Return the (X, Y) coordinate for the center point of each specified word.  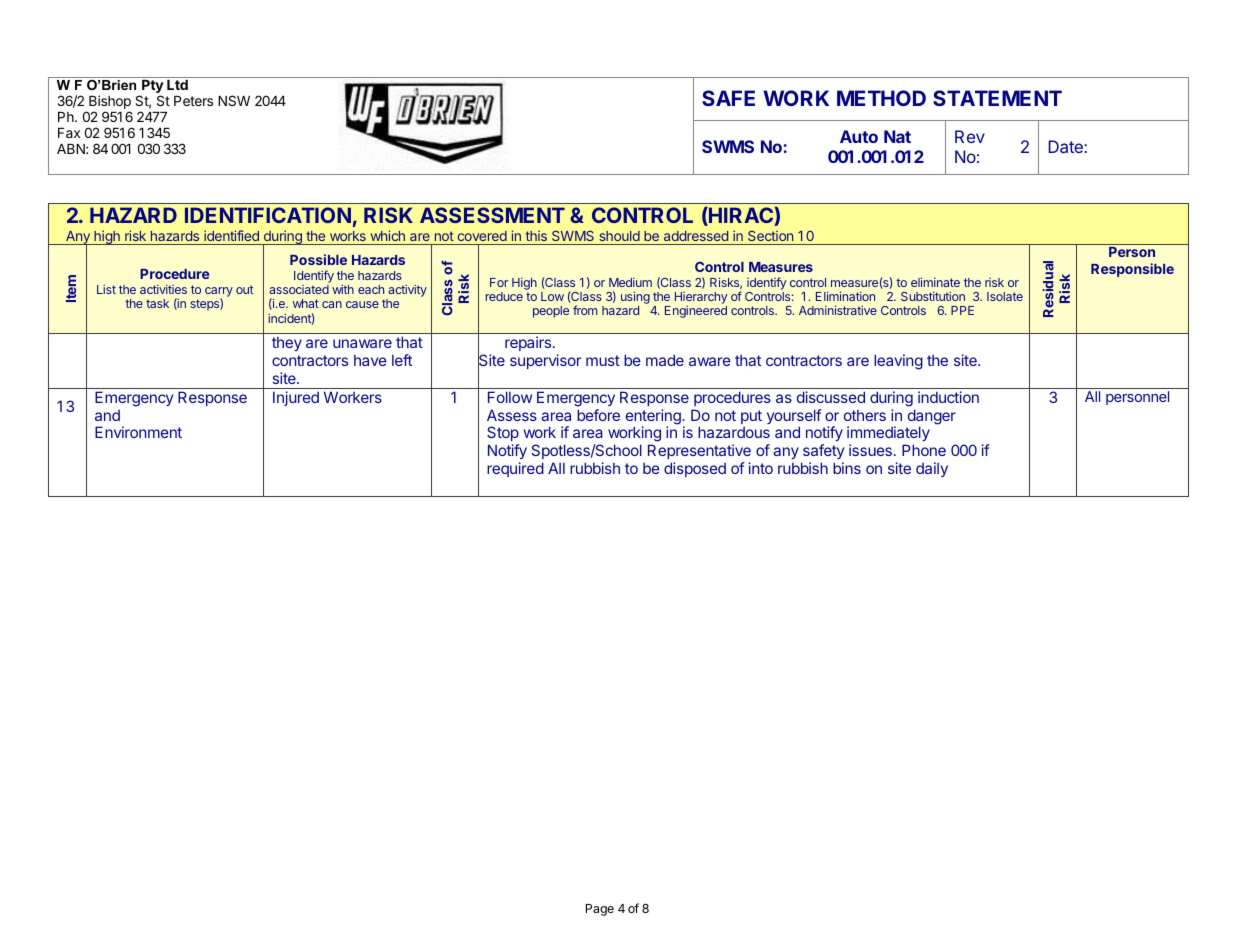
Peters (193, 101)
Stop (503, 433)
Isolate (1005, 296)
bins (847, 468)
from (585, 310)
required (515, 469)
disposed (695, 469)
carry (219, 293)
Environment (138, 432)
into (761, 468)
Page (600, 910)
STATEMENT (997, 98)
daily (932, 469)
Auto (859, 136)
